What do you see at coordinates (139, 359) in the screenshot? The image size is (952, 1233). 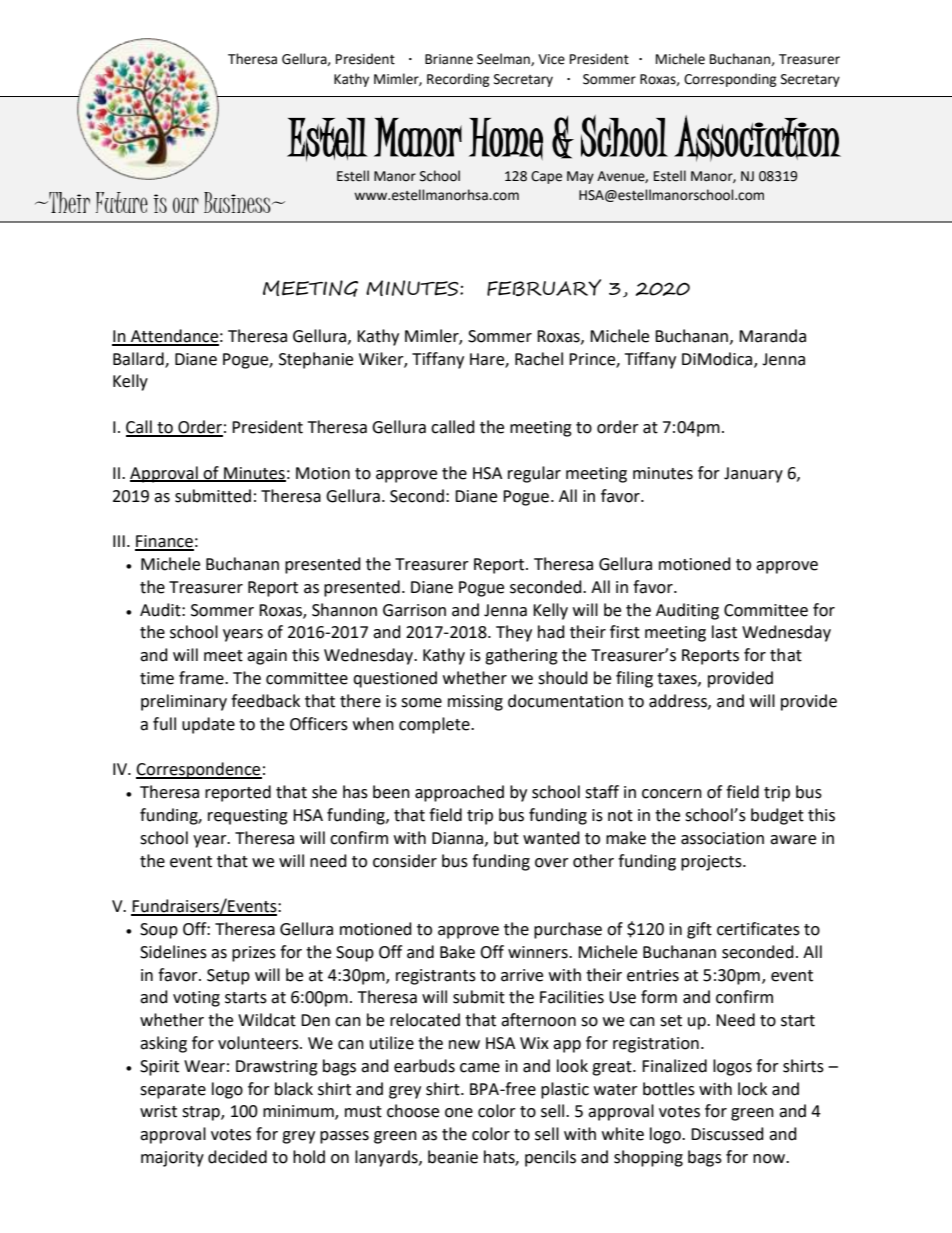 I see `Ballard` at bounding box center [139, 359].
